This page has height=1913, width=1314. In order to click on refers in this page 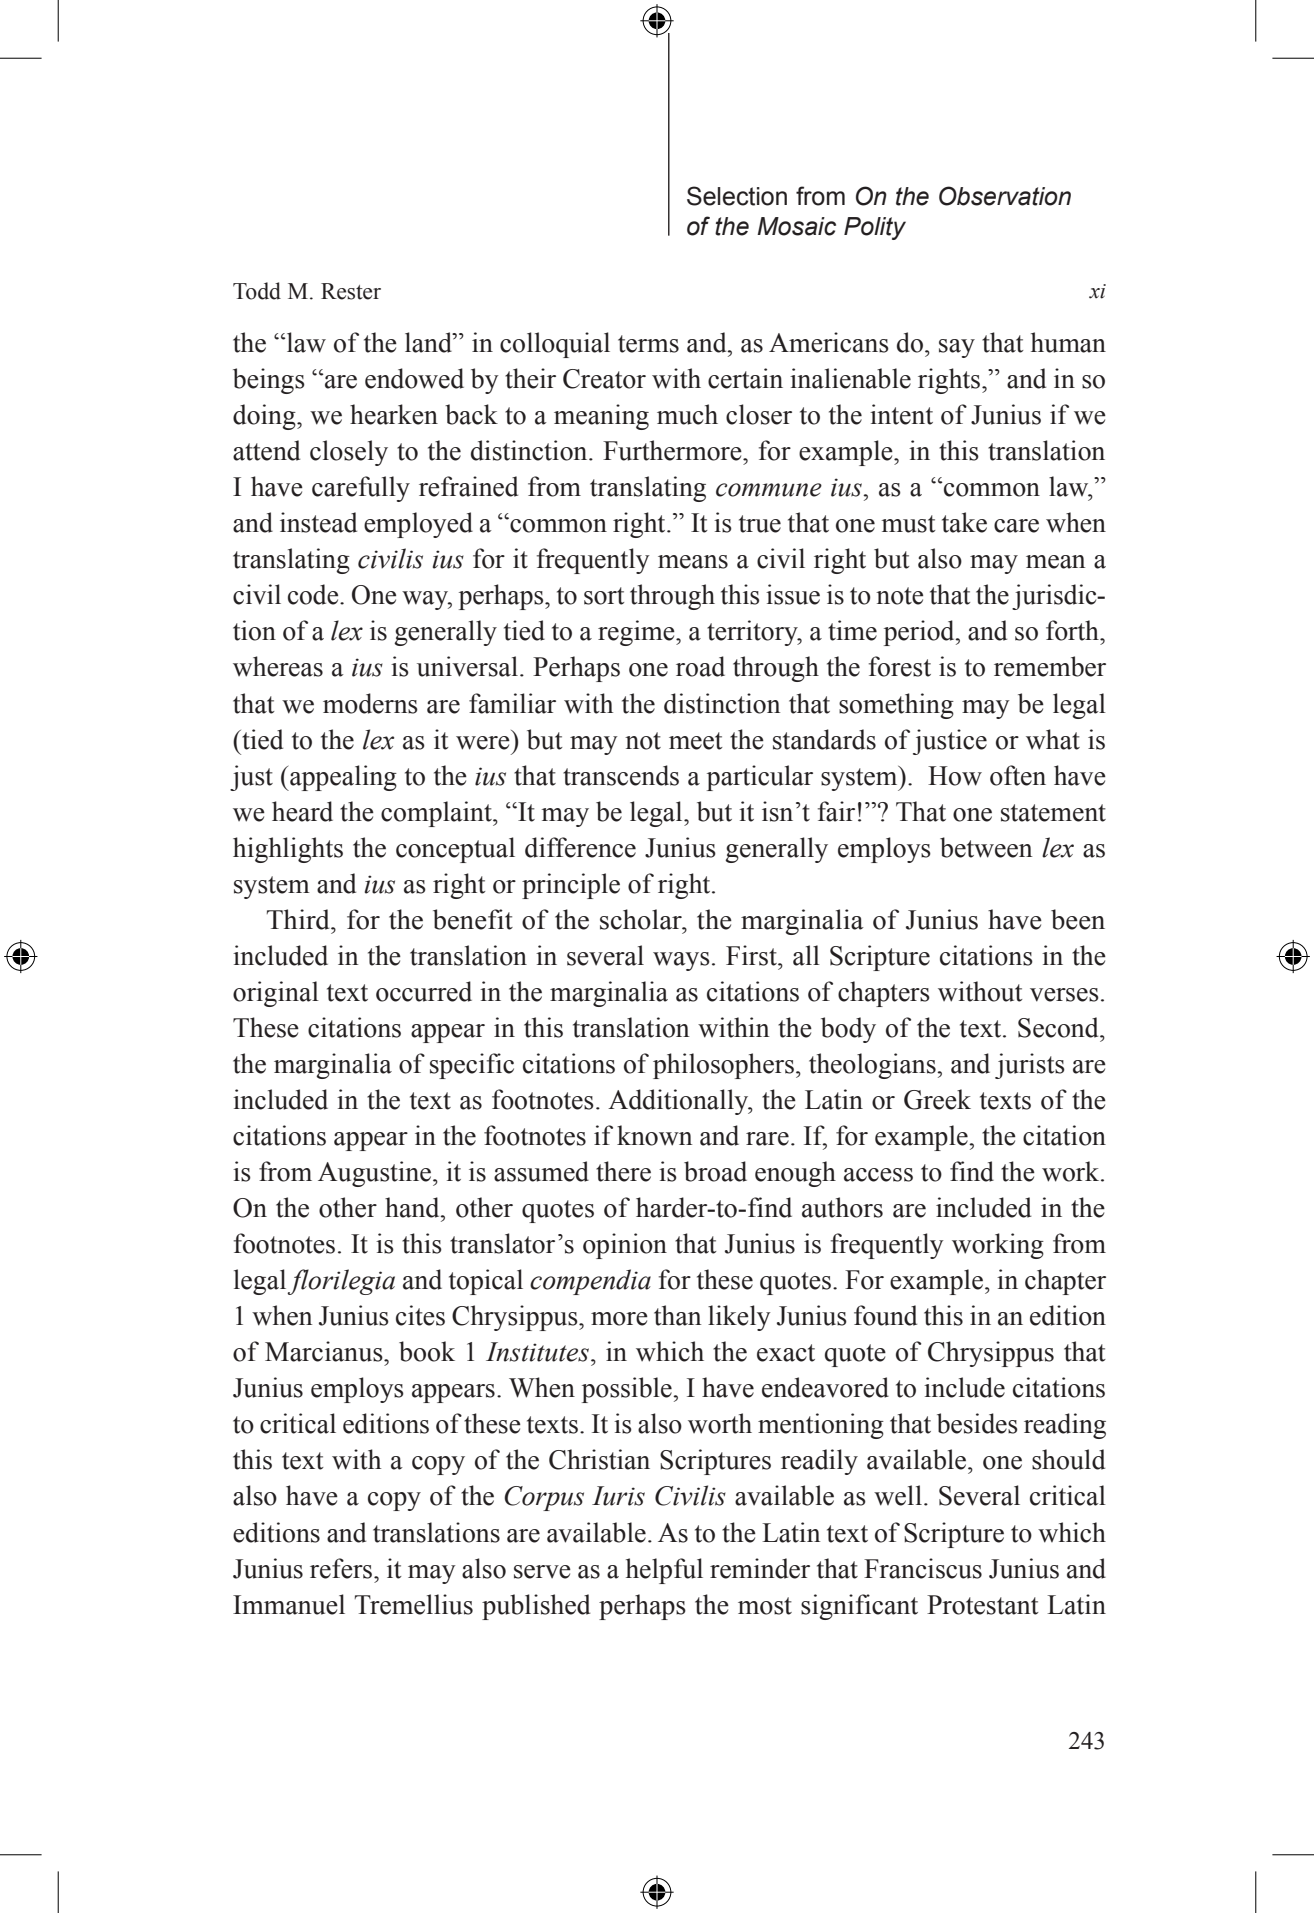, I will do `click(342, 1568)`.
